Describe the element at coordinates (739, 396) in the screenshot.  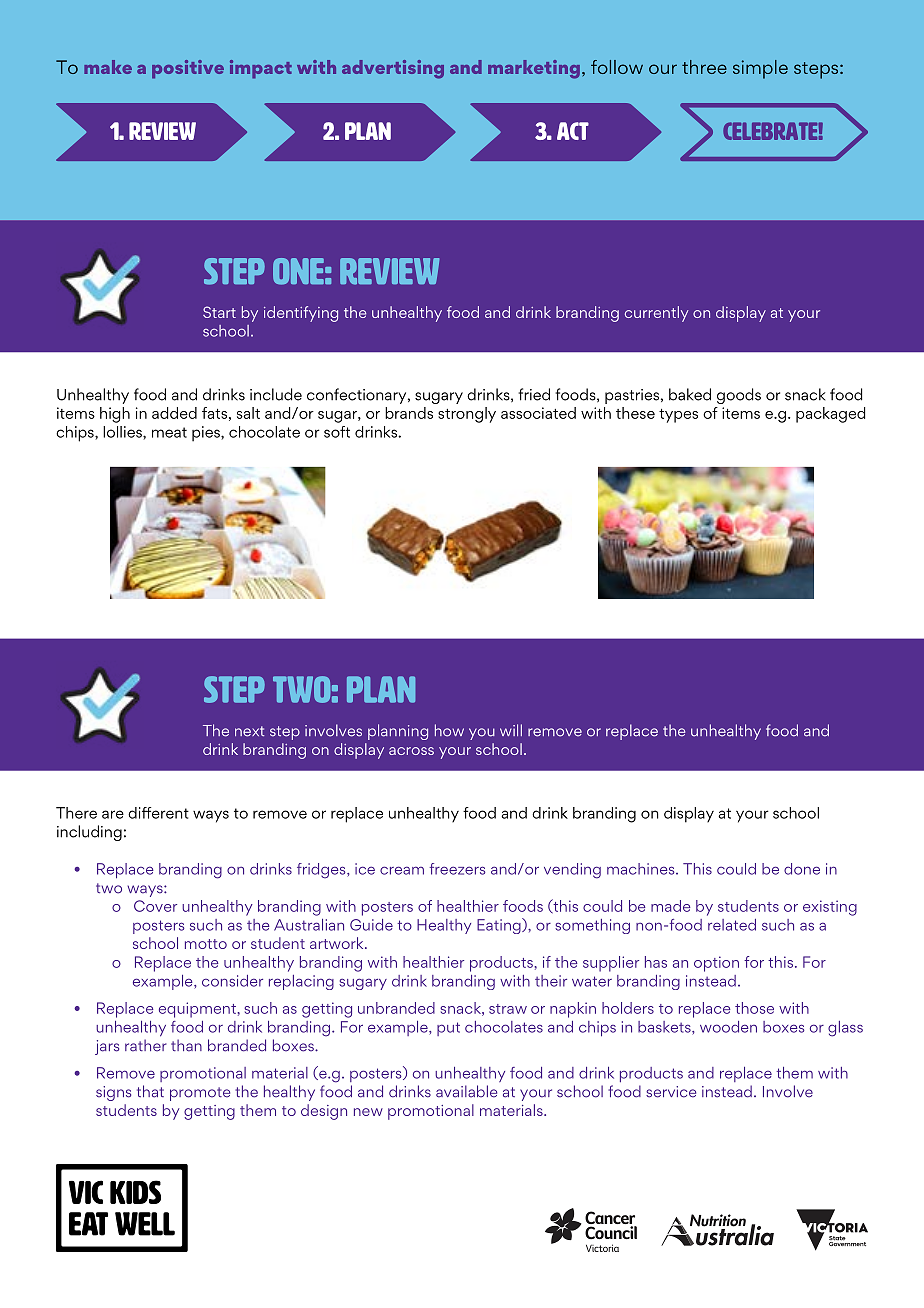
I see `goods` at that location.
